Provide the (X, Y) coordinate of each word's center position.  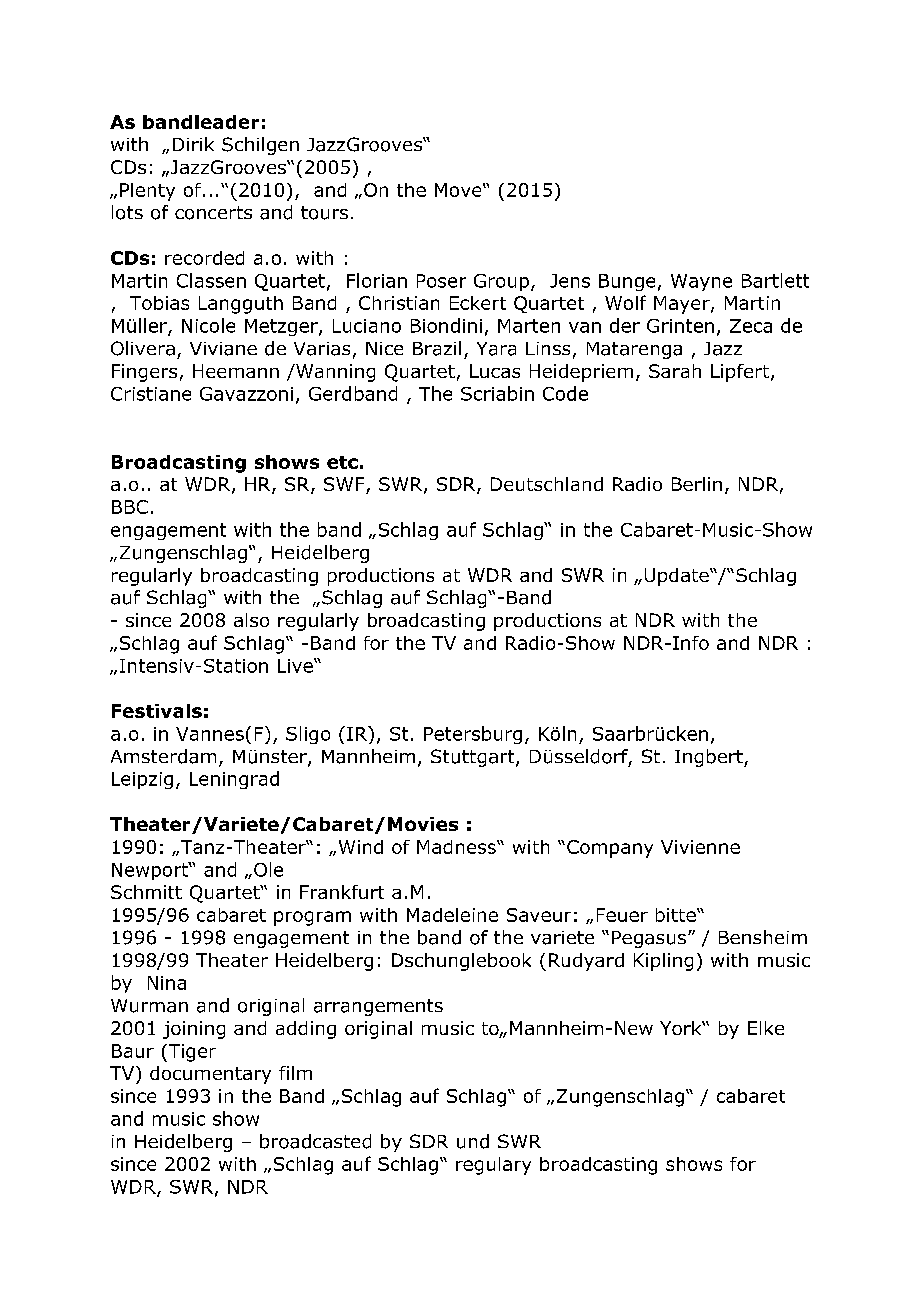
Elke (766, 1028)
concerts (213, 213)
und (473, 1141)
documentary (210, 1075)
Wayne (701, 282)
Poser (441, 281)
